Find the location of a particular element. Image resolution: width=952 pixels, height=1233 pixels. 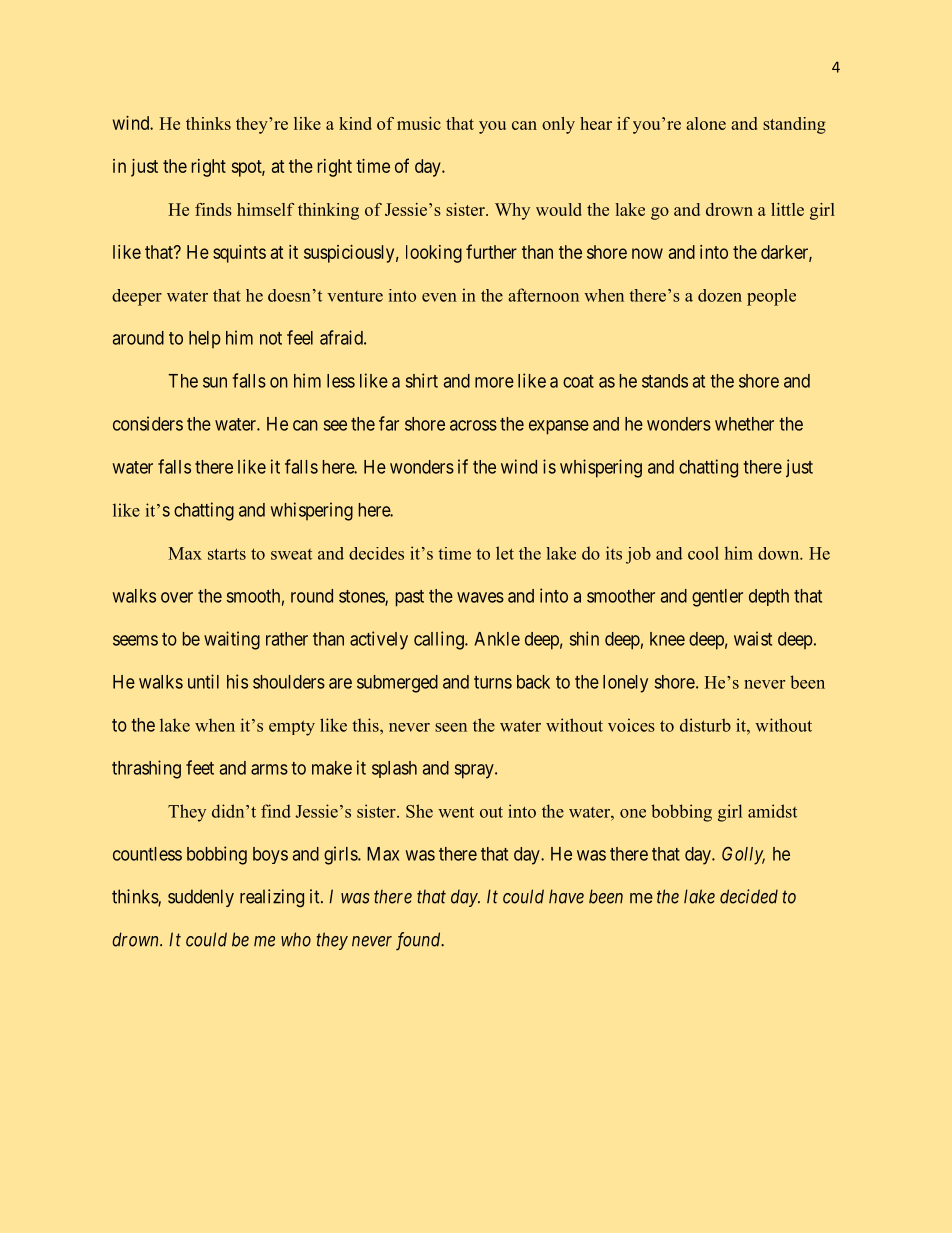

help is located at coordinates (205, 339).
